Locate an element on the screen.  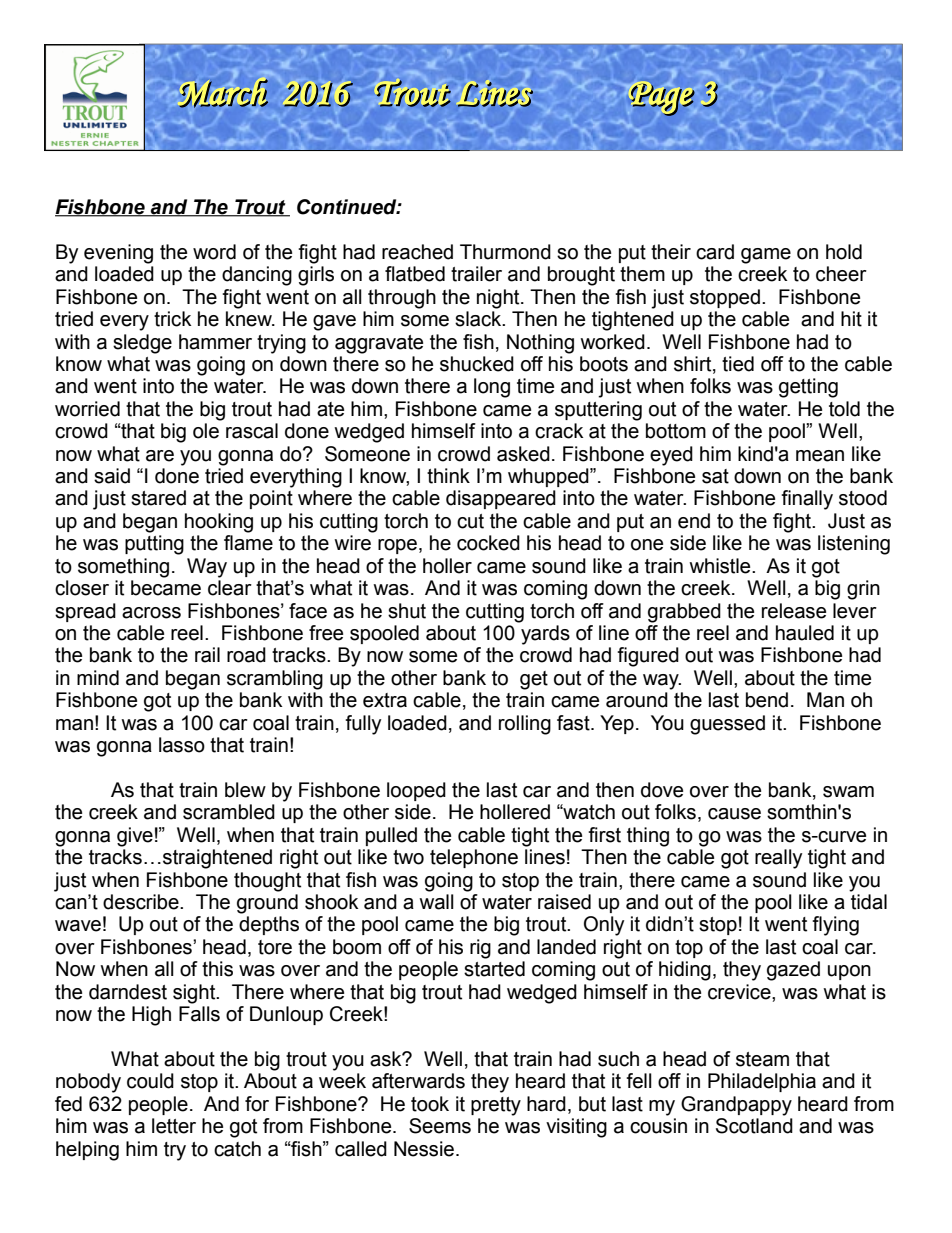
letter is located at coordinates (174, 1126).
